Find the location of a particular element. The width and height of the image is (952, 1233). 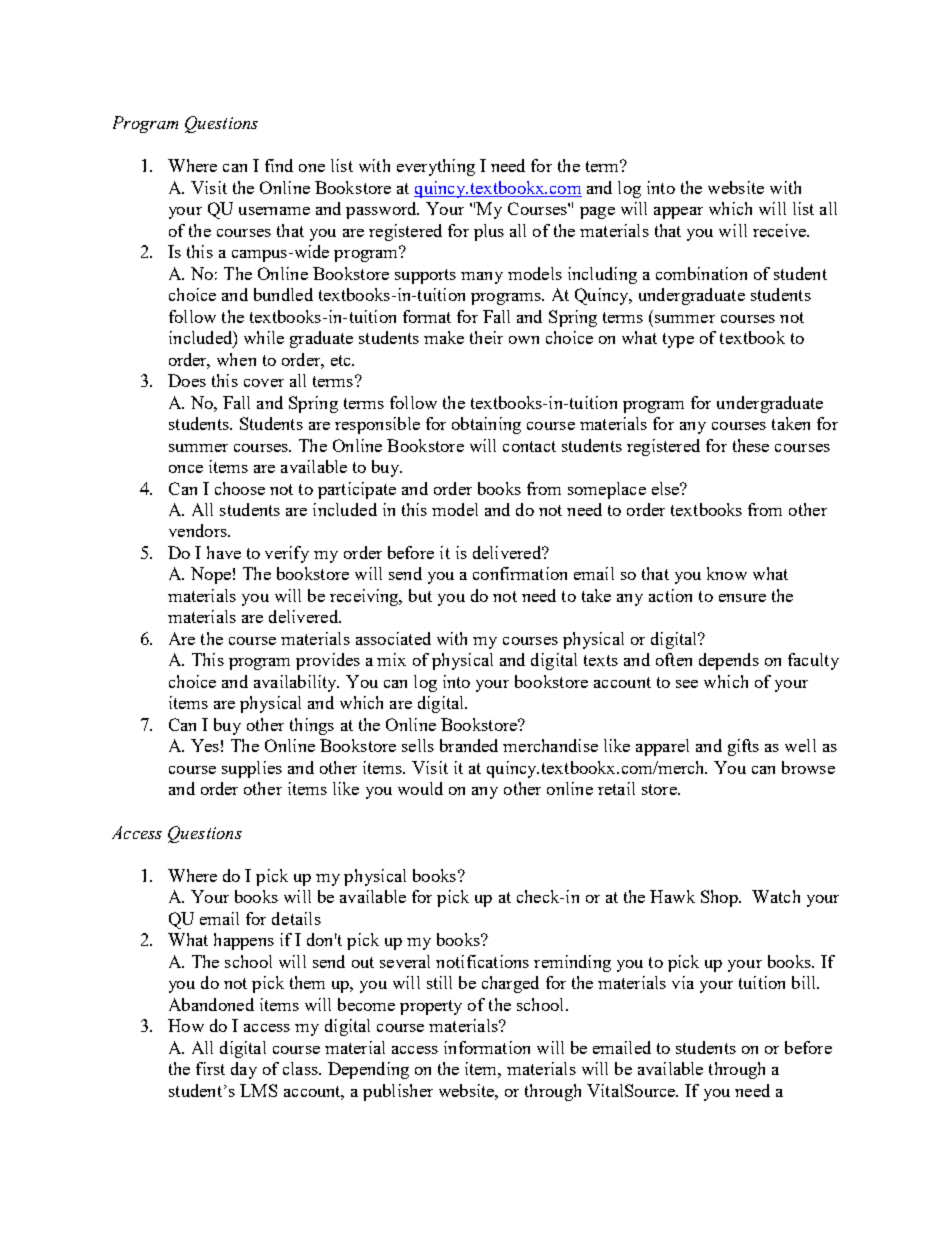

plus is located at coordinates (489, 232).
